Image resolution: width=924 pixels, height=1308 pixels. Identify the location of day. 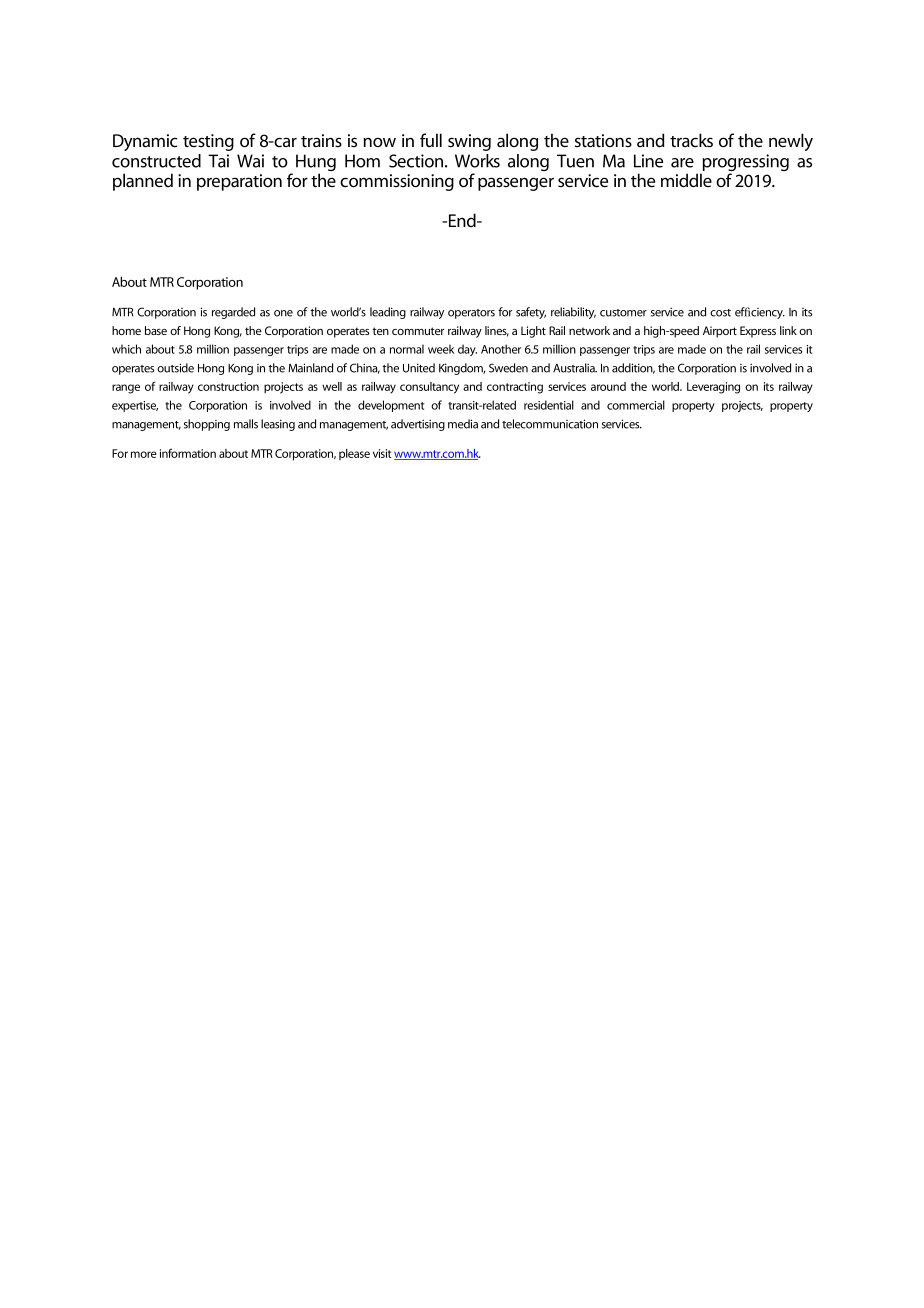
(467, 350).
